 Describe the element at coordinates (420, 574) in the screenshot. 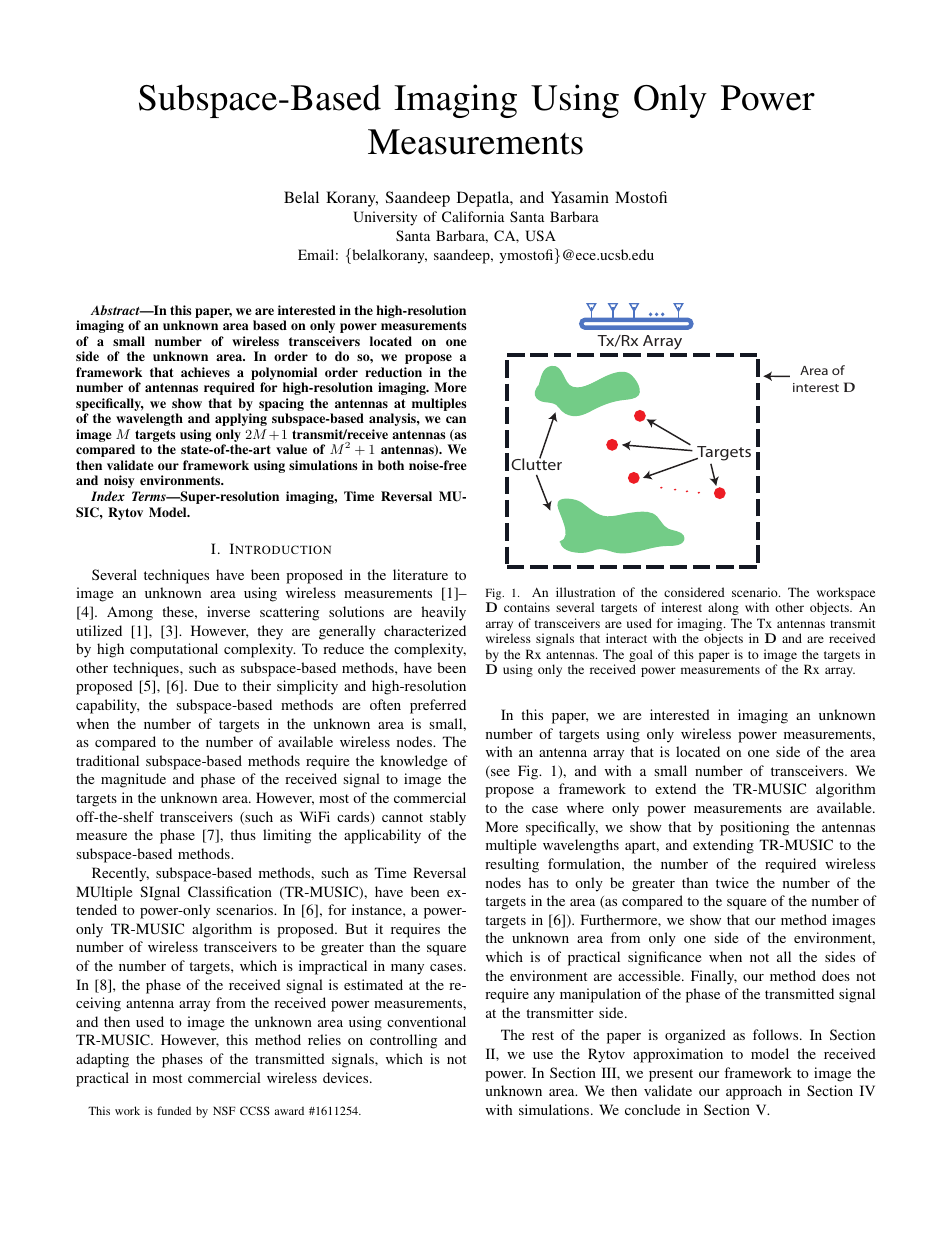

I see `literature` at that location.
